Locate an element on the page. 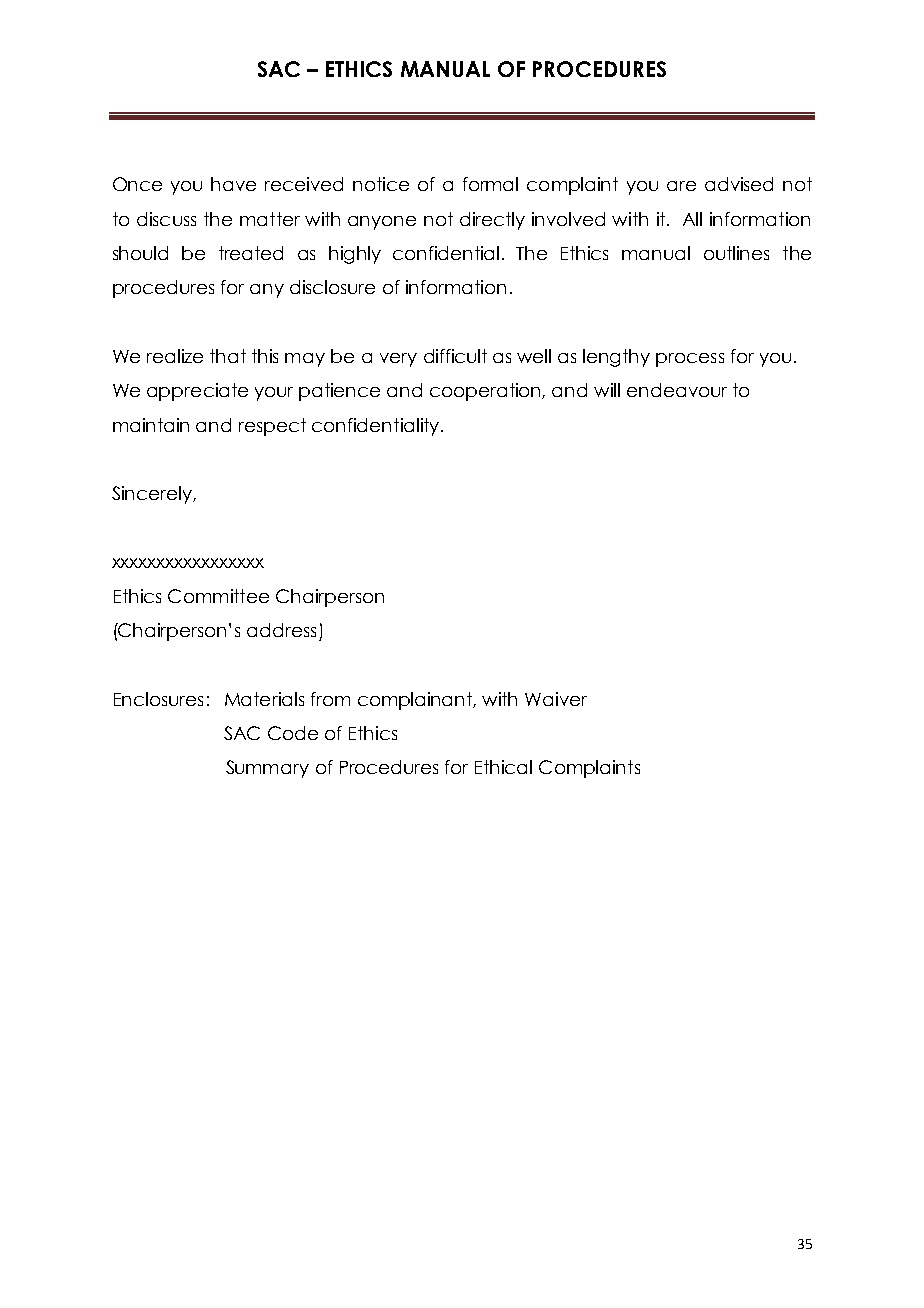  are is located at coordinates (681, 186).
